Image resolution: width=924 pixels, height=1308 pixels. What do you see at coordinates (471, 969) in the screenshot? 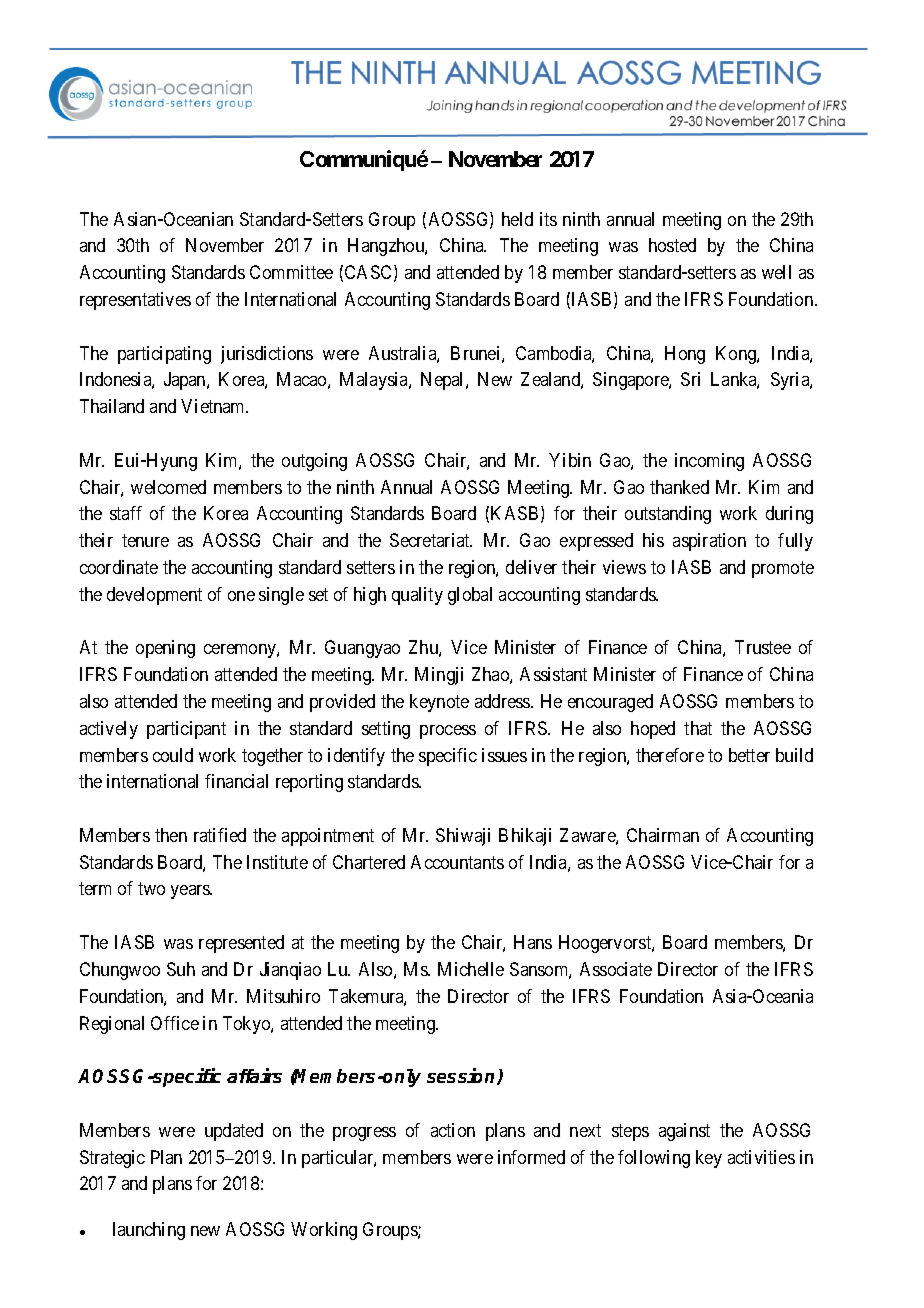
I see `Michelle` at bounding box center [471, 969].
